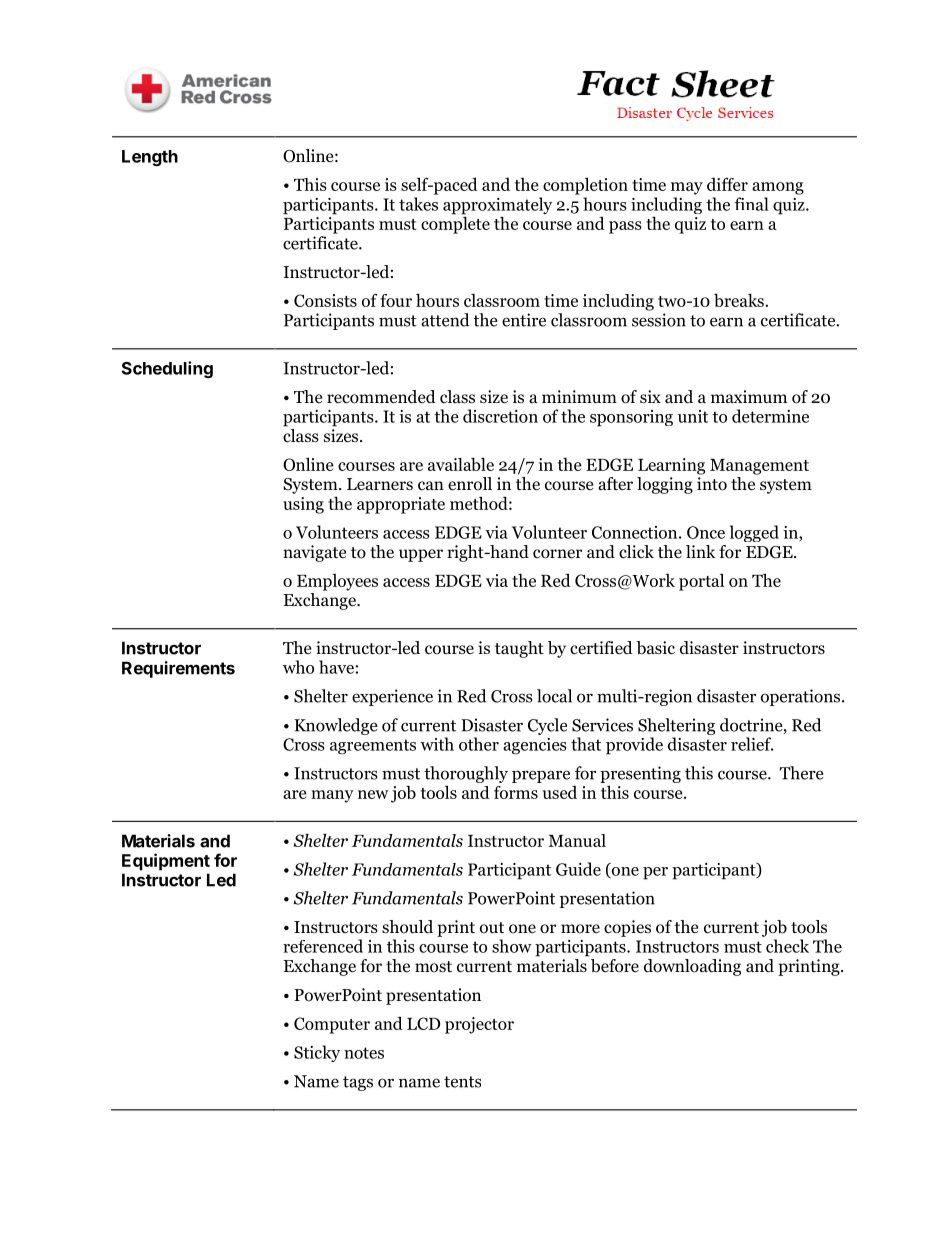 The image size is (952, 1233). What do you see at coordinates (701, 582) in the screenshot?
I see `portal` at bounding box center [701, 582].
